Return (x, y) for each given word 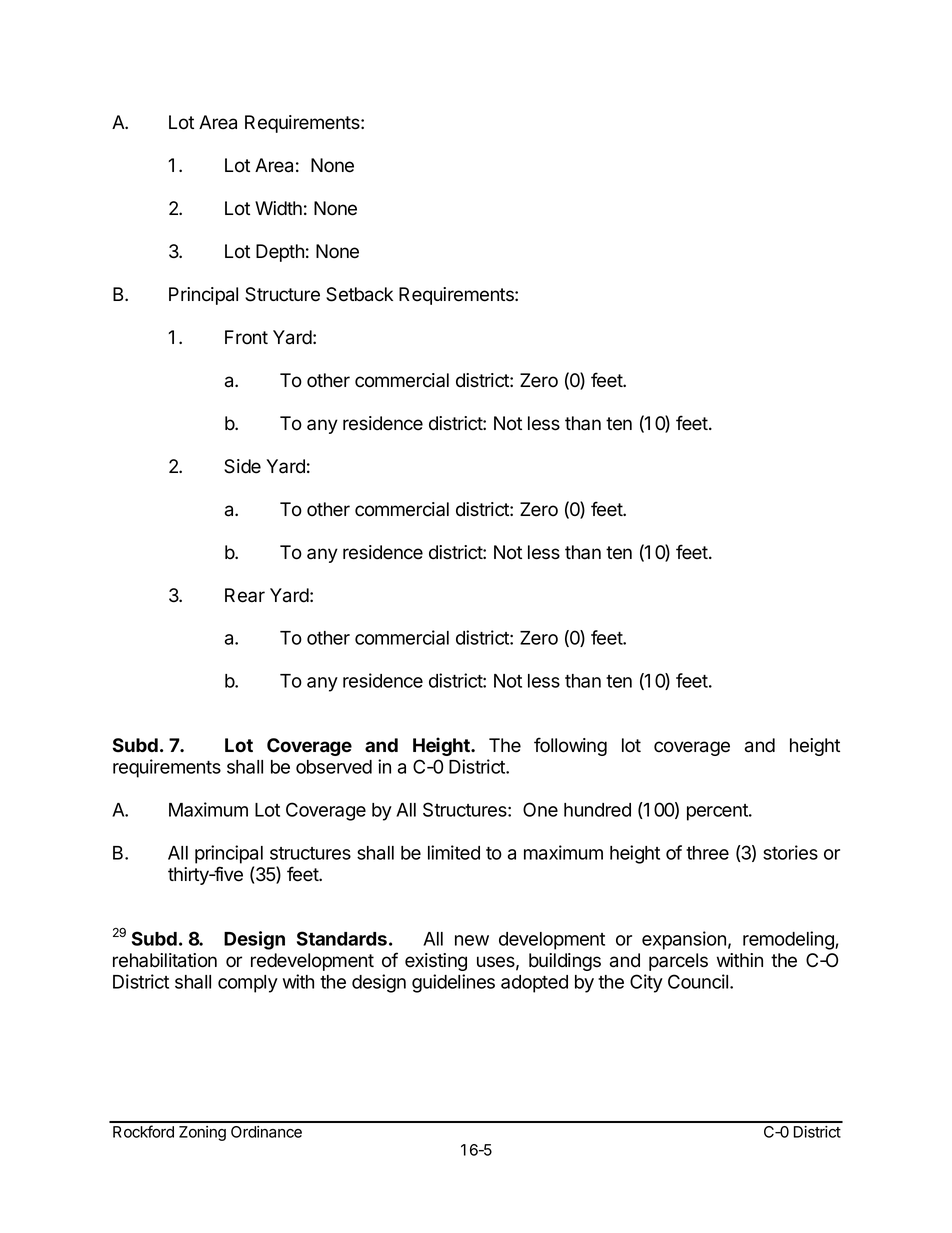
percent (718, 812)
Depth (280, 253)
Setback (359, 294)
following (570, 746)
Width (278, 208)
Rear (245, 595)
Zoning (202, 1133)
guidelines (453, 983)
